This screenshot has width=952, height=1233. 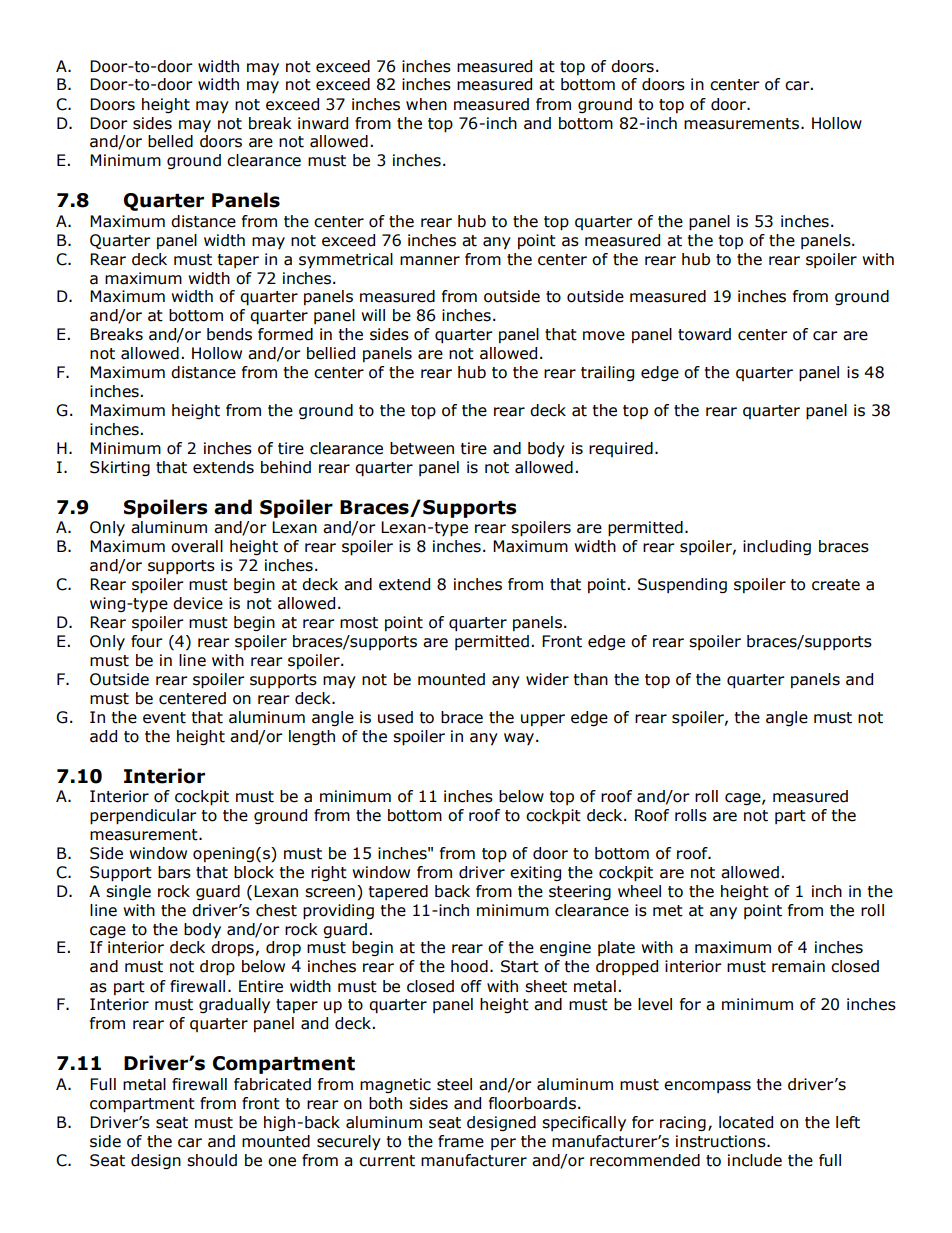 I want to click on frame, so click(x=461, y=1141).
